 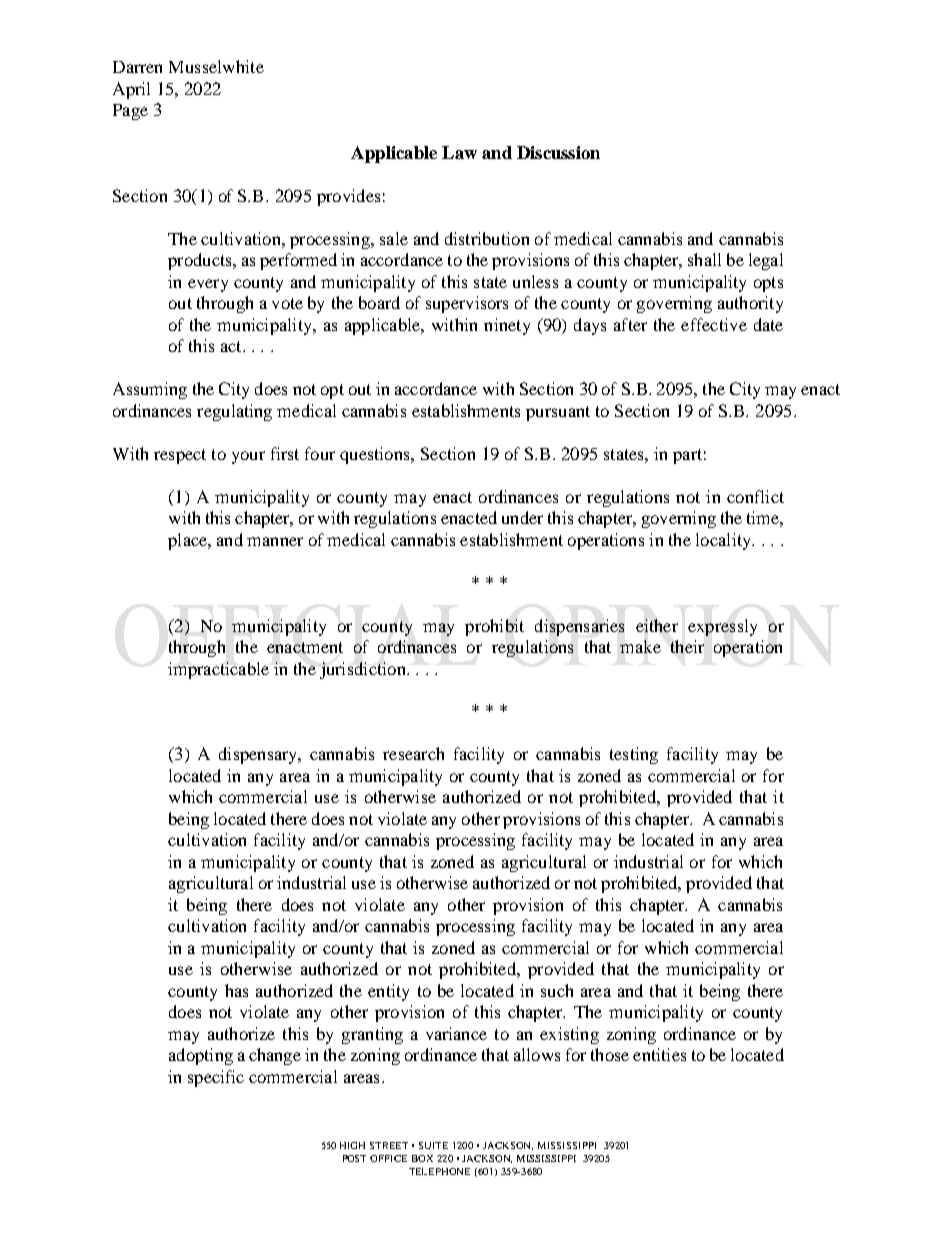 I want to click on Law, so click(x=459, y=152).
